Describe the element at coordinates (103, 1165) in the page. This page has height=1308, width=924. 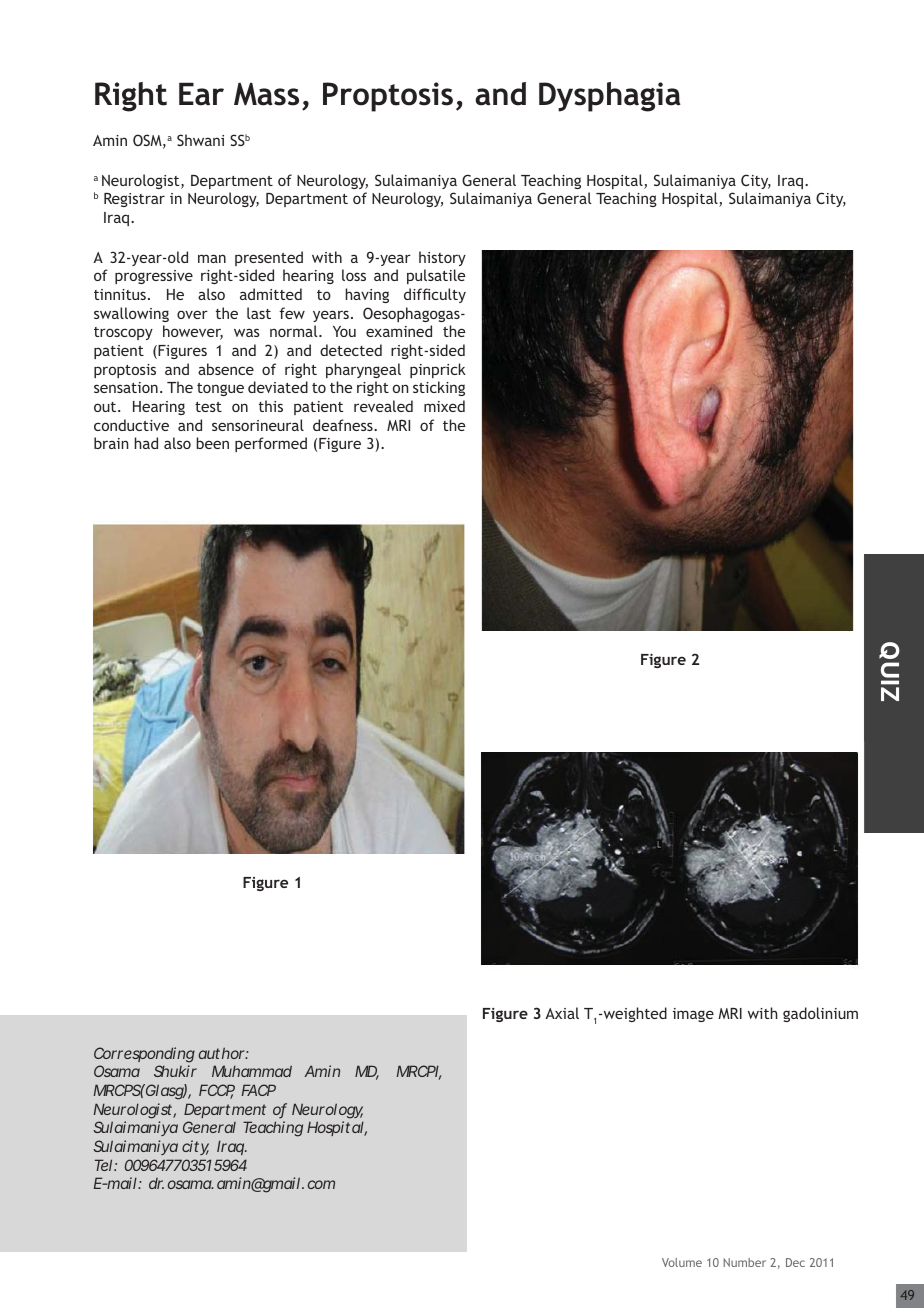
I see `Tel` at that location.
